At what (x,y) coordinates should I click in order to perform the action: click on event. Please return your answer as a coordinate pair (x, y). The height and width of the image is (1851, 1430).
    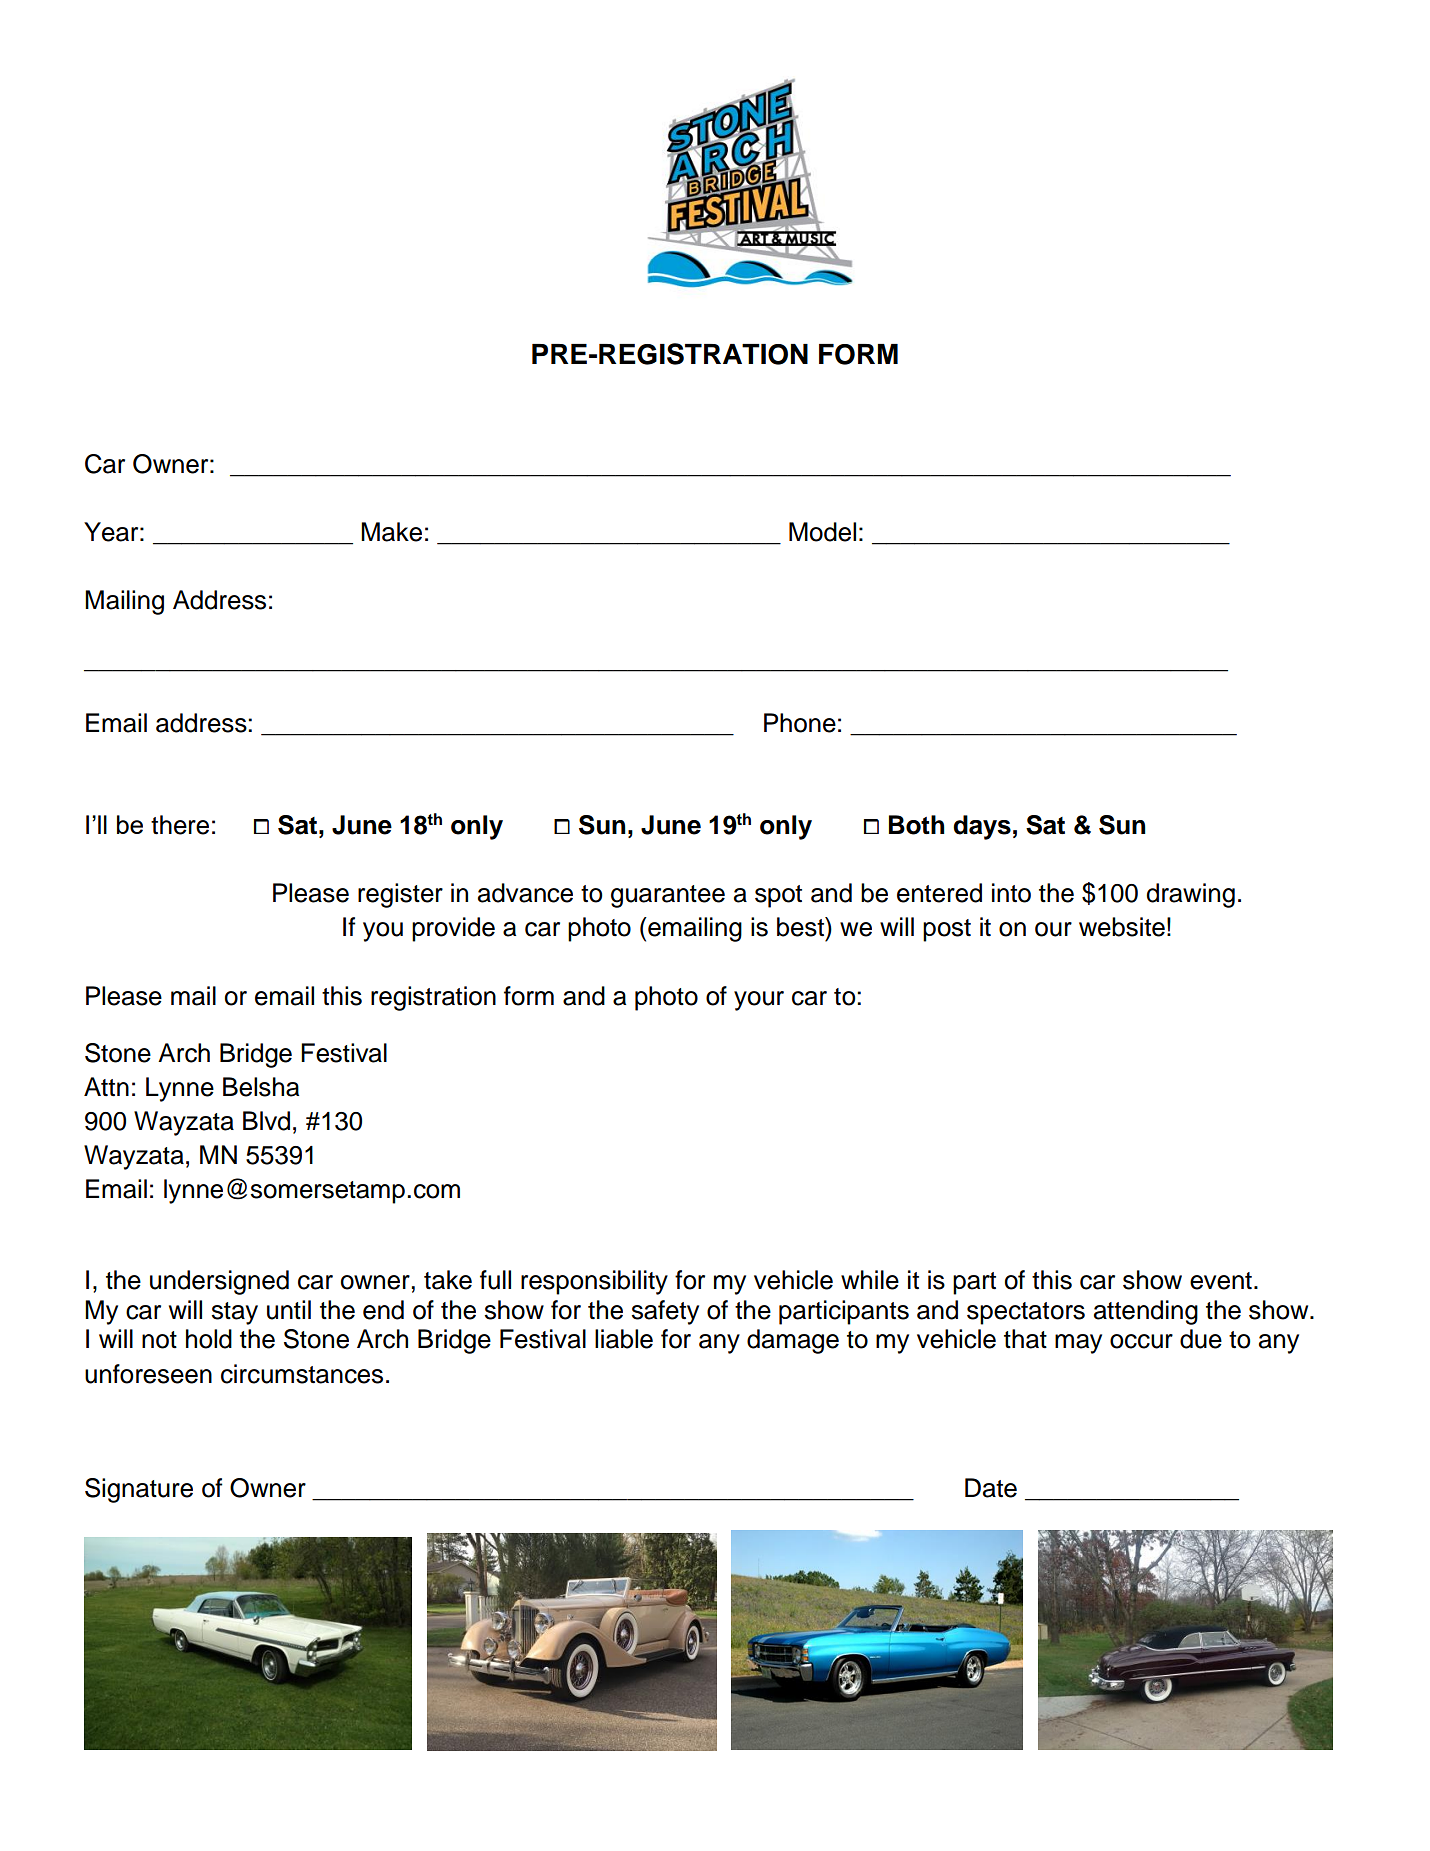
    Looking at the image, I should click on (1221, 1281).
